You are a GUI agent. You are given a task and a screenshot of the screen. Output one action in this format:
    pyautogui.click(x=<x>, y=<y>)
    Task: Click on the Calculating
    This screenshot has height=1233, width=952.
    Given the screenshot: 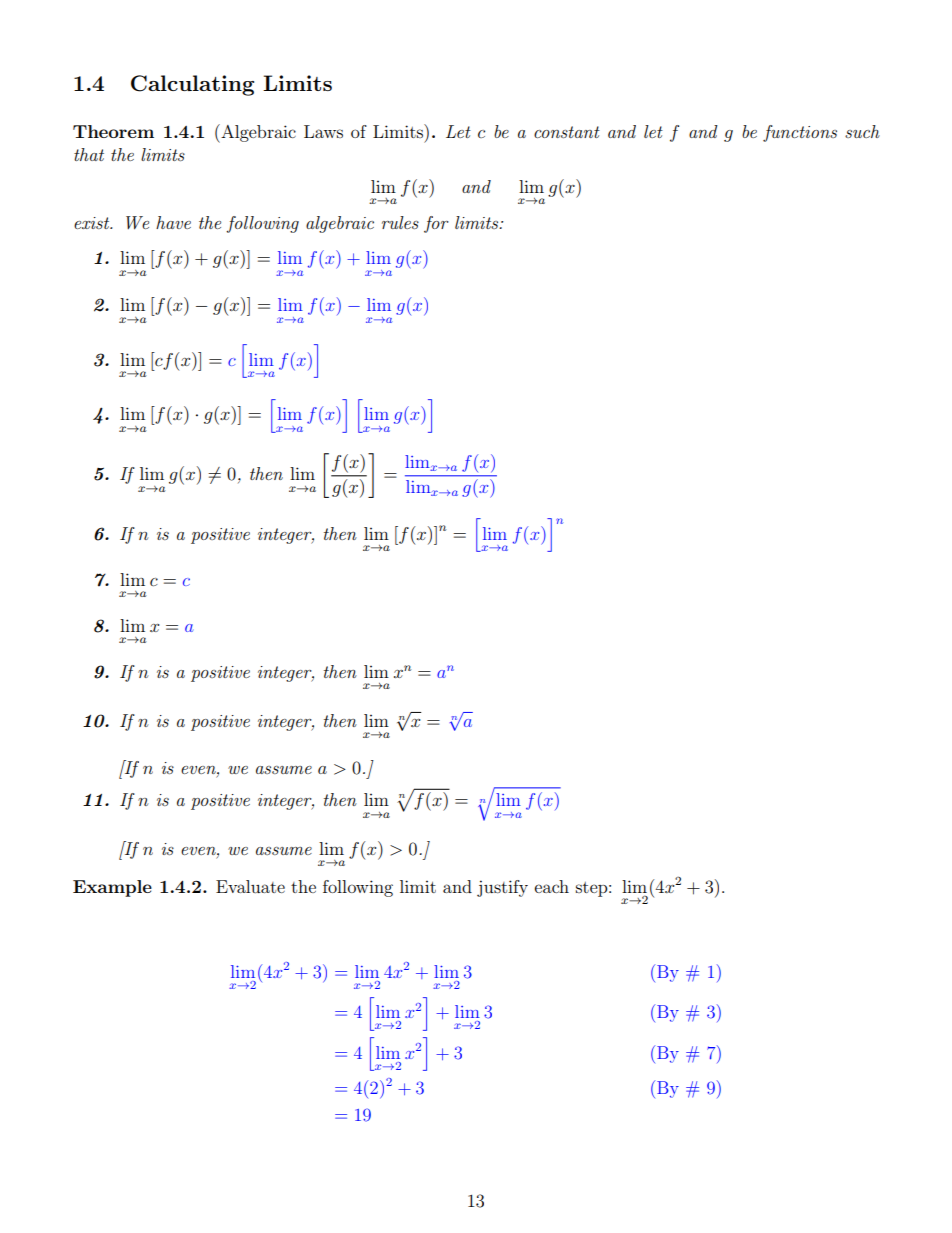 What is the action you would take?
    pyautogui.click(x=192, y=85)
